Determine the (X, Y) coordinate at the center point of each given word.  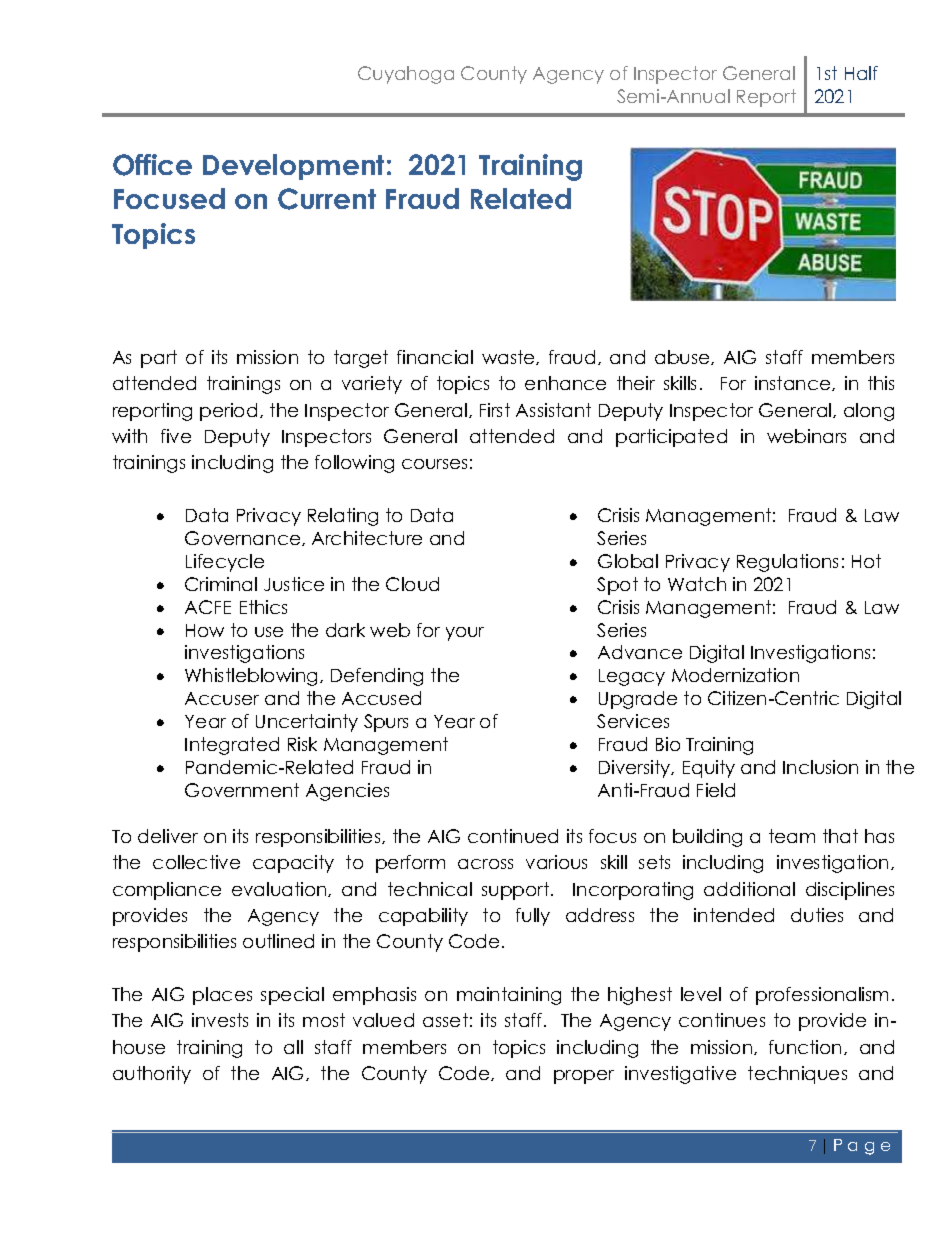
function (805, 1047)
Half (861, 73)
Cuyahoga (406, 75)
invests (220, 1020)
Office (152, 165)
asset (445, 1020)
